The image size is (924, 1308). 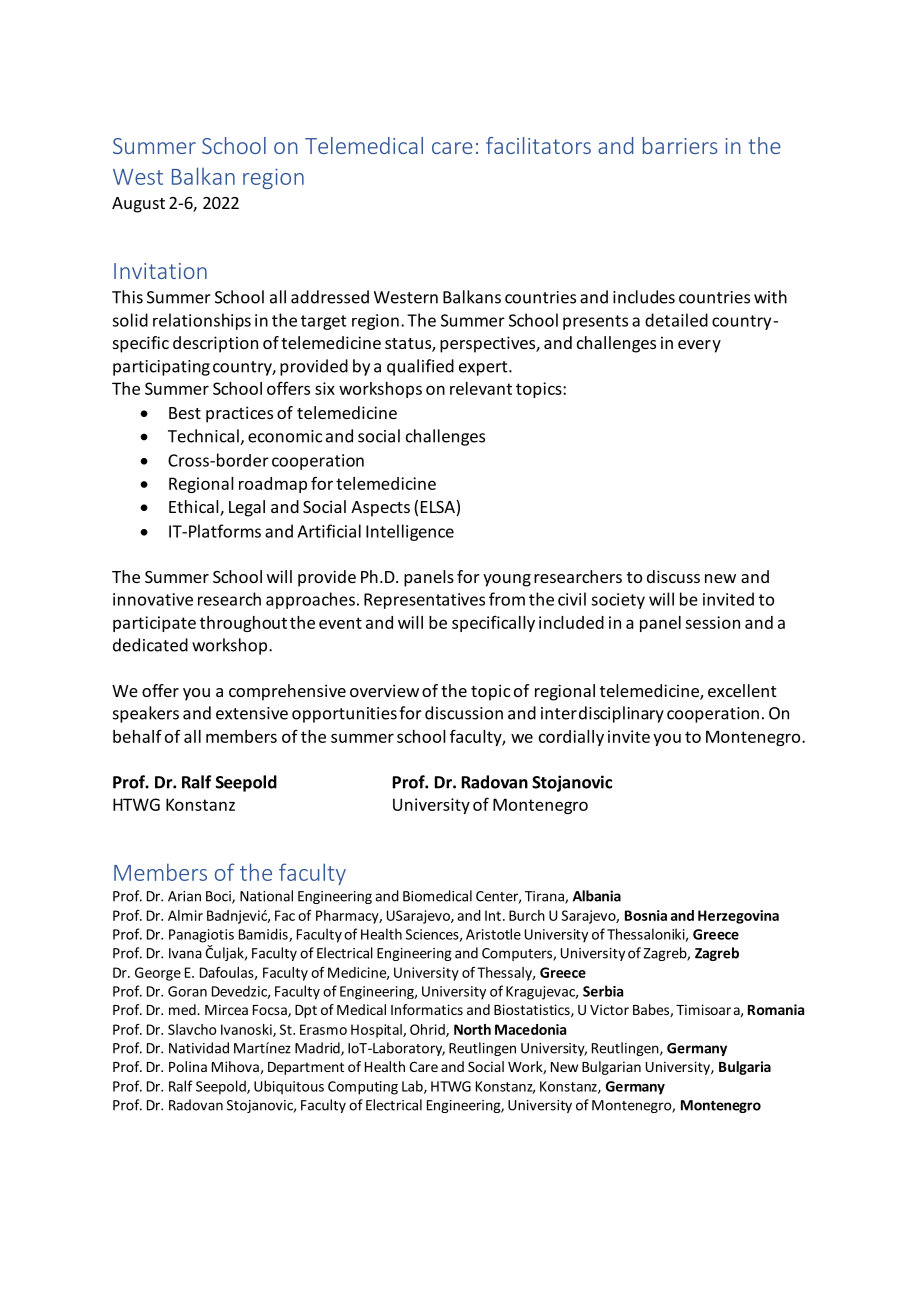 I want to click on Herzegovina, so click(x=738, y=917).
